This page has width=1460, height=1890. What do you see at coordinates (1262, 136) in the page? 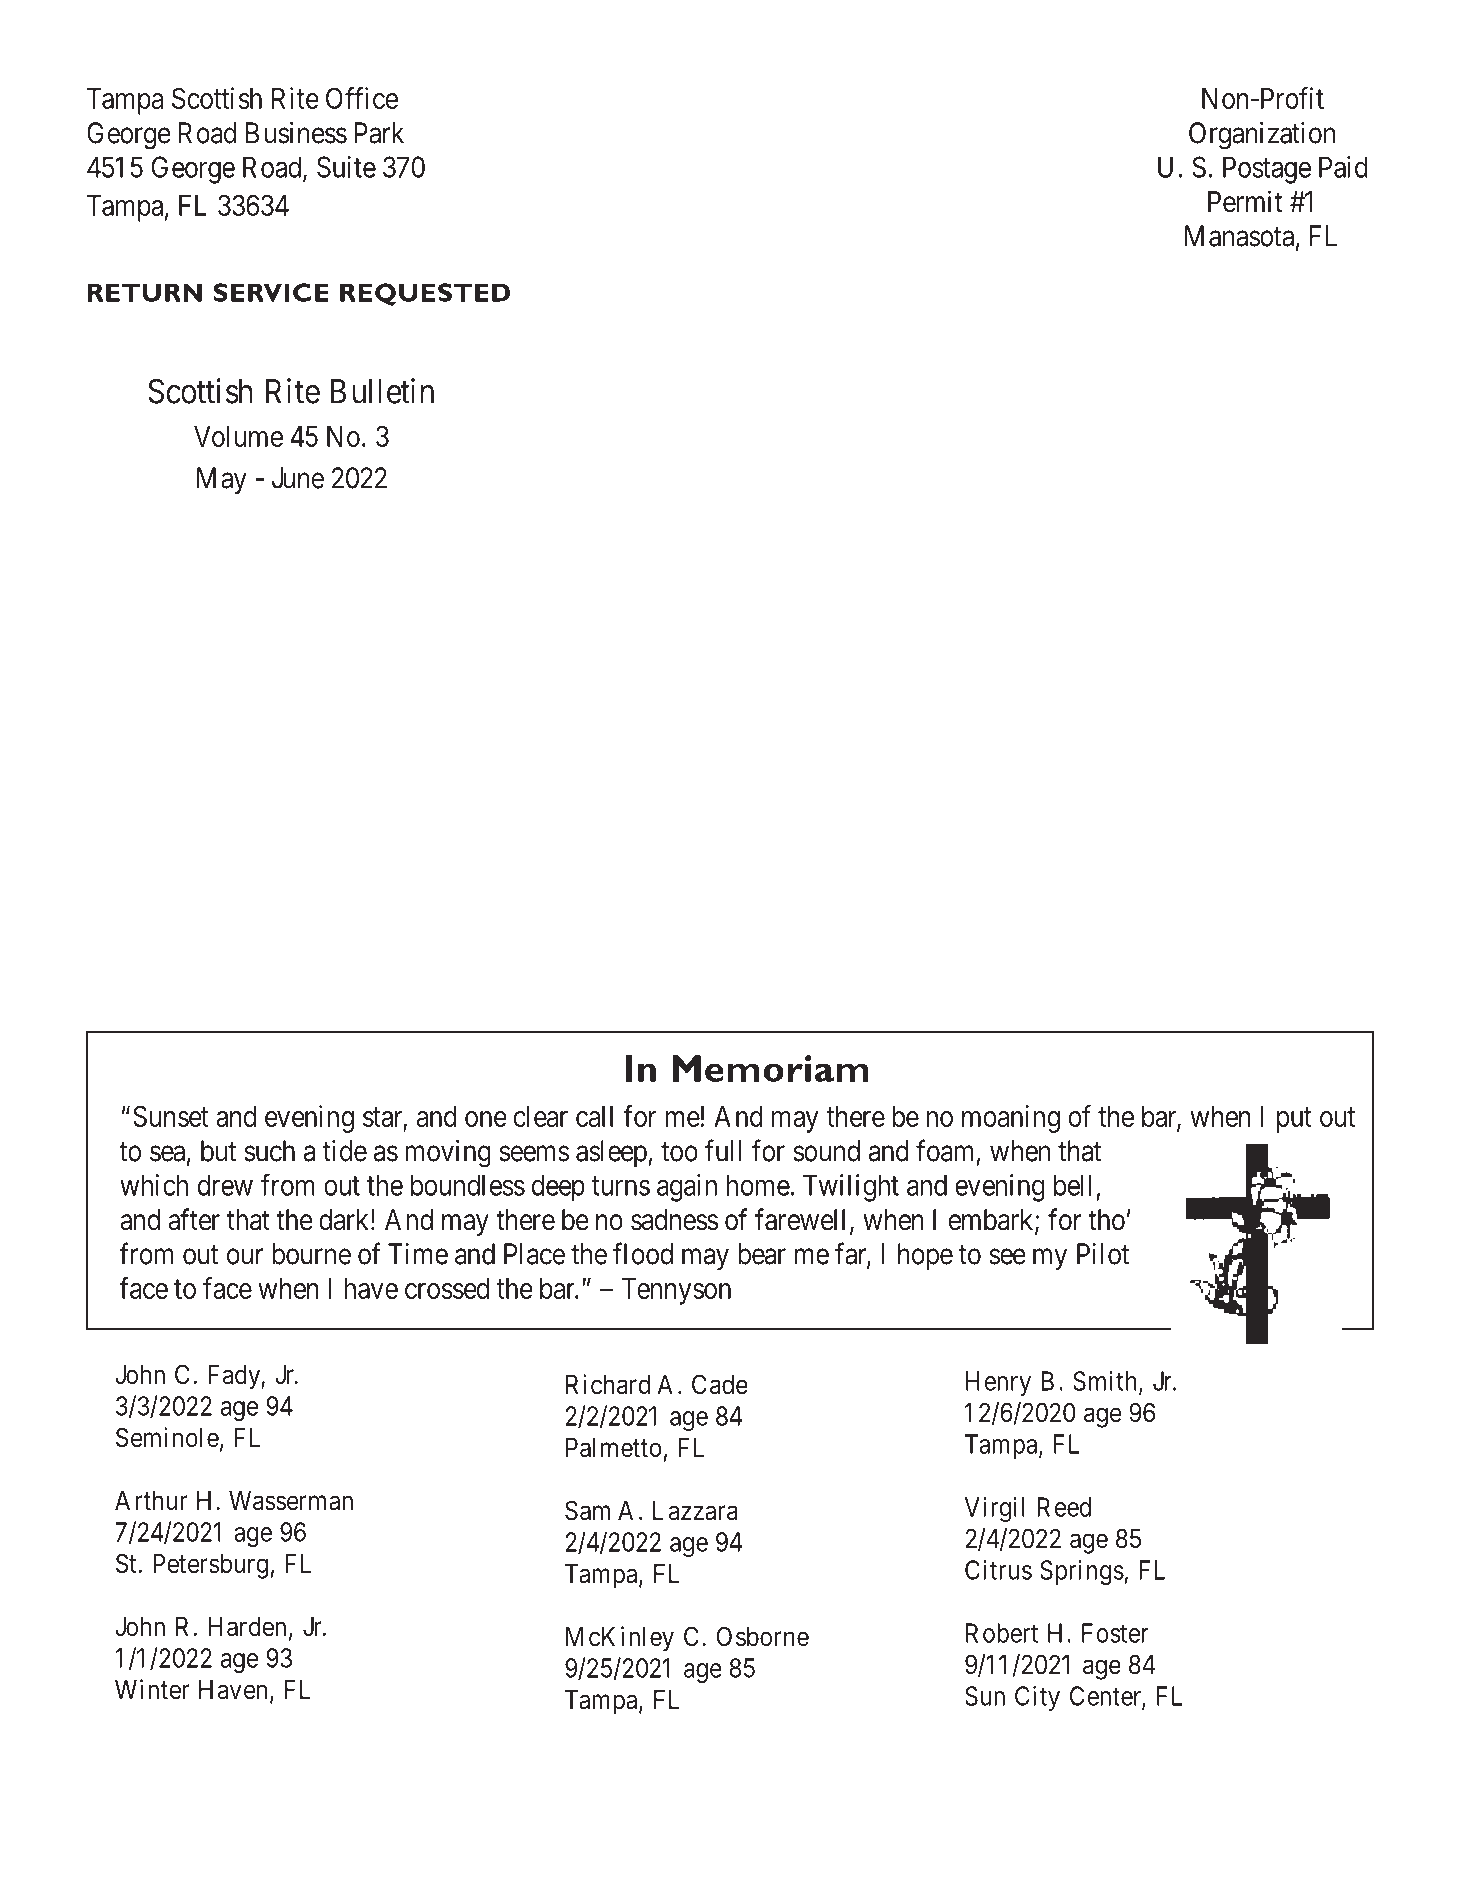
I see `Organization` at bounding box center [1262, 136].
